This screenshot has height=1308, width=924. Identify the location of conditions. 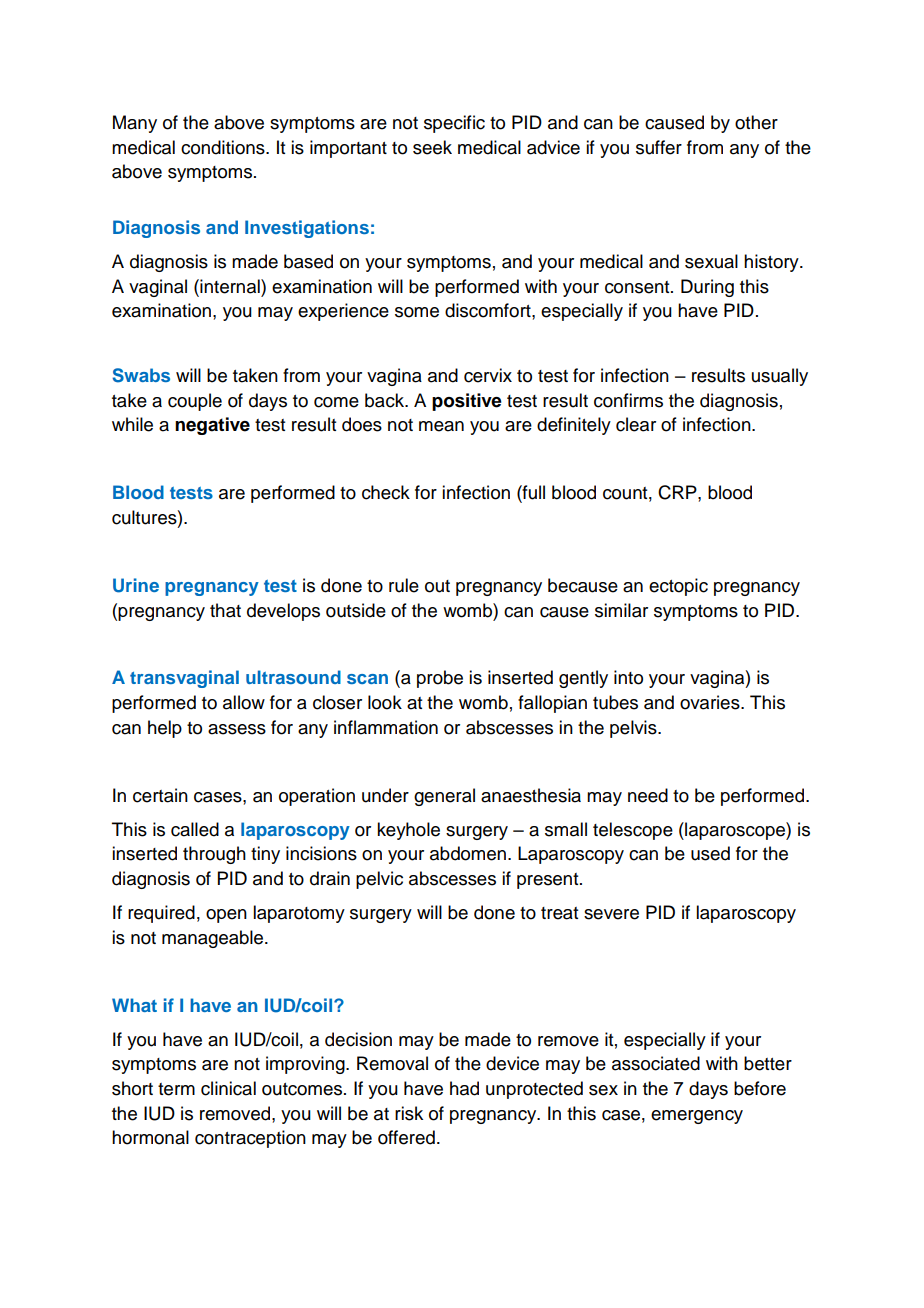
(224, 147).
